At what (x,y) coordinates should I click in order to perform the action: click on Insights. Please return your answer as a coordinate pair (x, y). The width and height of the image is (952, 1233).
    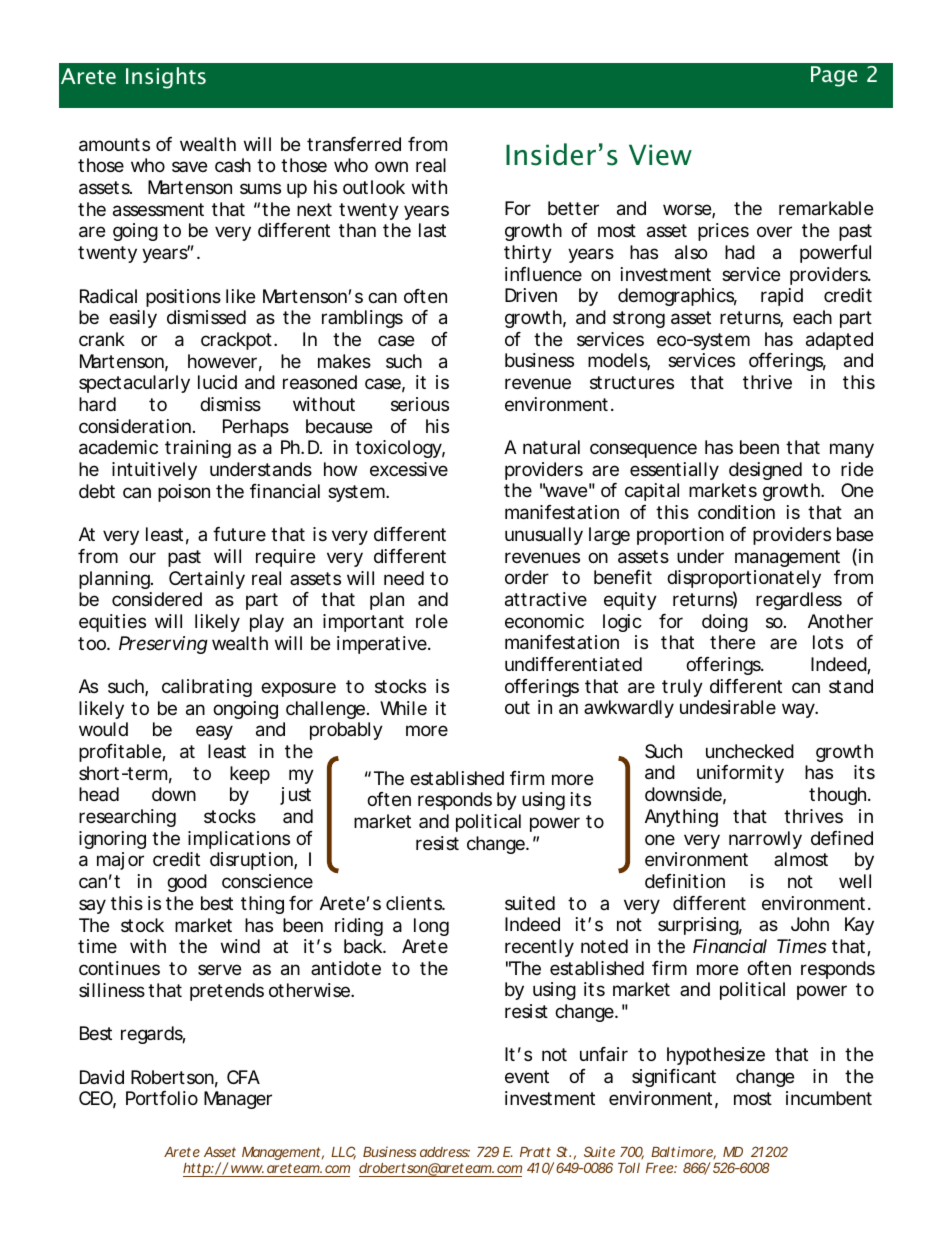
    Looking at the image, I should click on (166, 78).
